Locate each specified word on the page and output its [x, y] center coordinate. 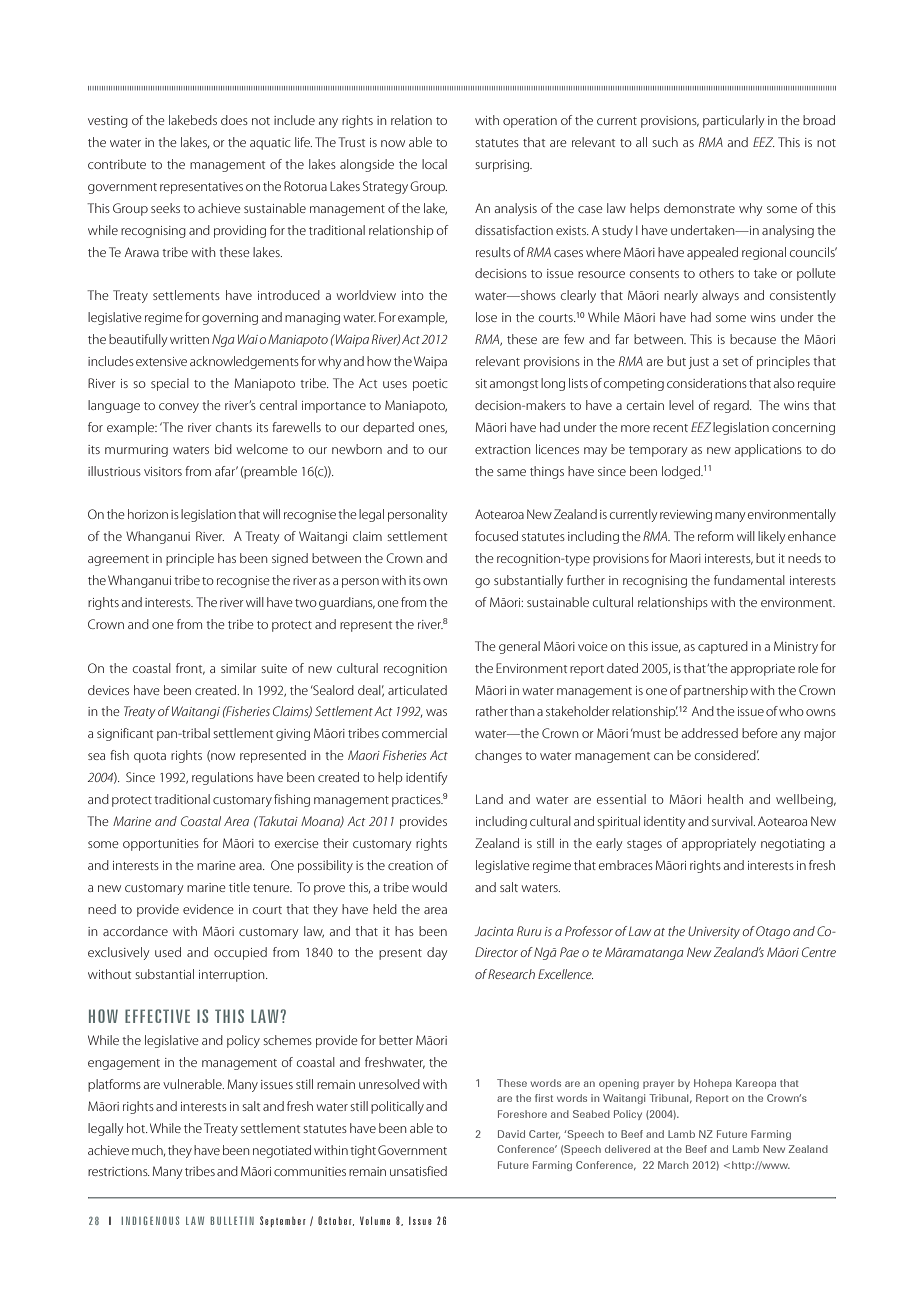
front [190, 669]
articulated [417, 690]
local [434, 164]
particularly [733, 121]
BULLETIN [232, 1220]
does [234, 120]
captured [723, 647]
